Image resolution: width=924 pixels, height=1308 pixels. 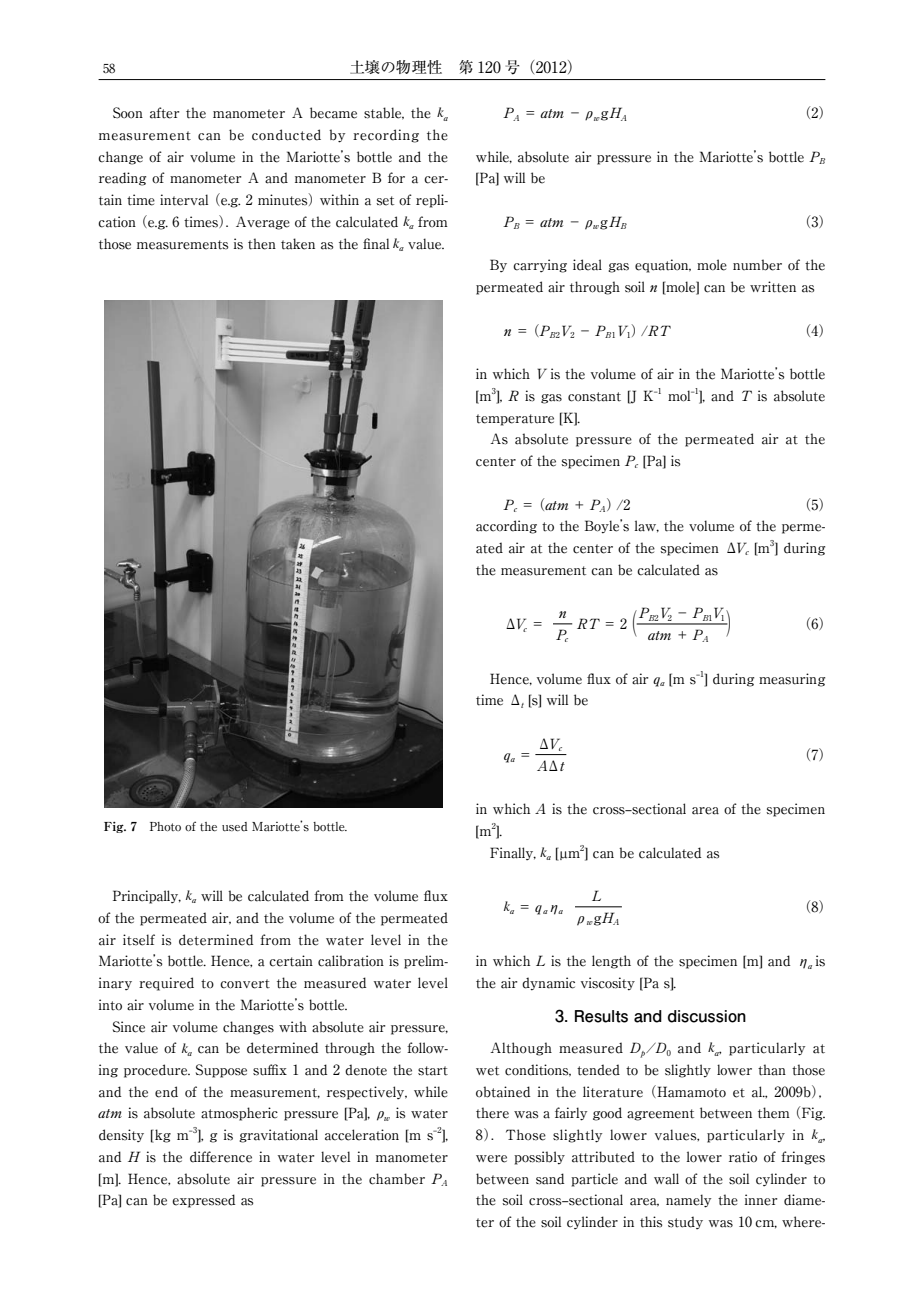 What do you see at coordinates (164, 113) in the image?
I see `after` at bounding box center [164, 113].
